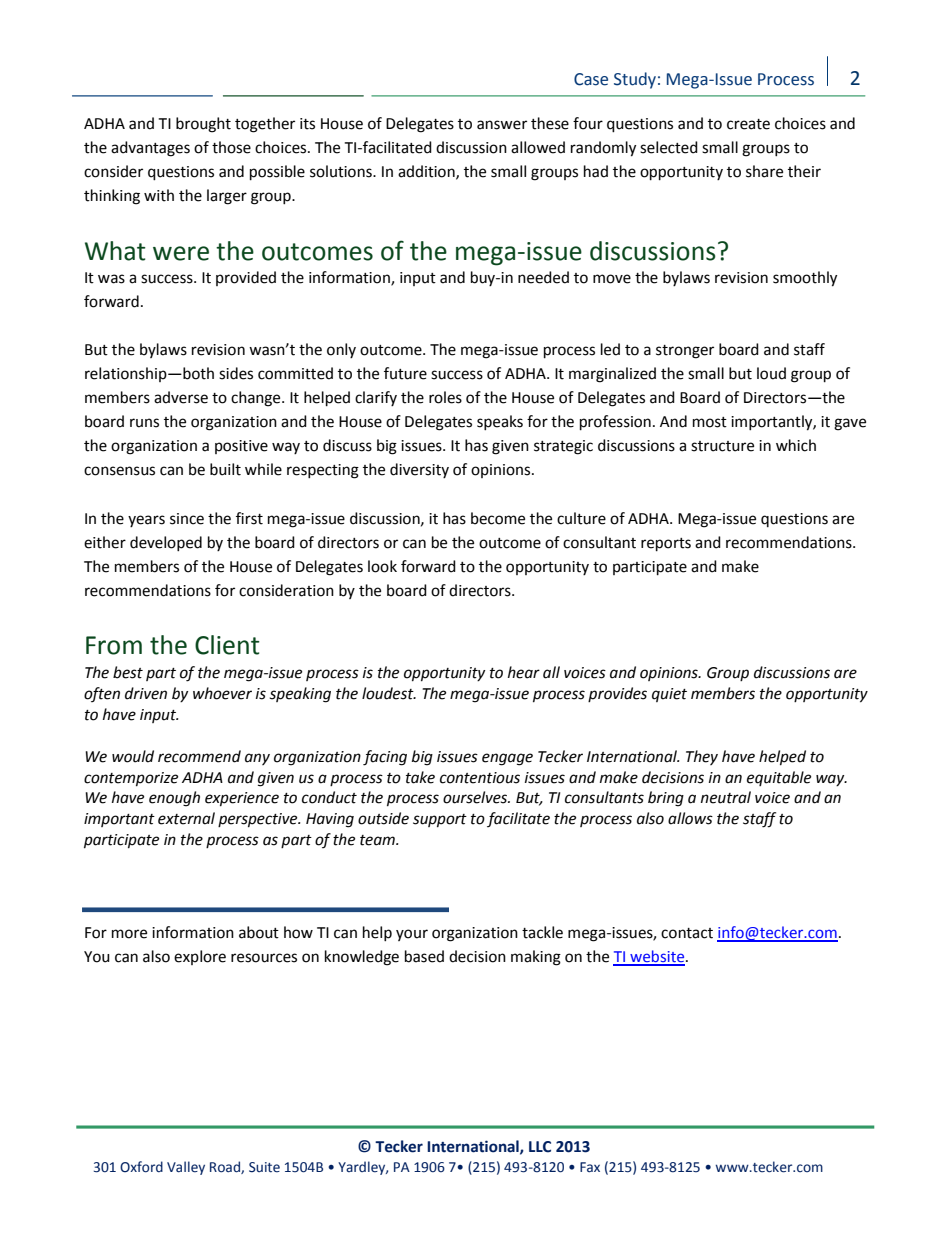 The height and width of the page is (1233, 952). Describe the element at coordinates (748, 124) in the page. I see `create` at that location.
